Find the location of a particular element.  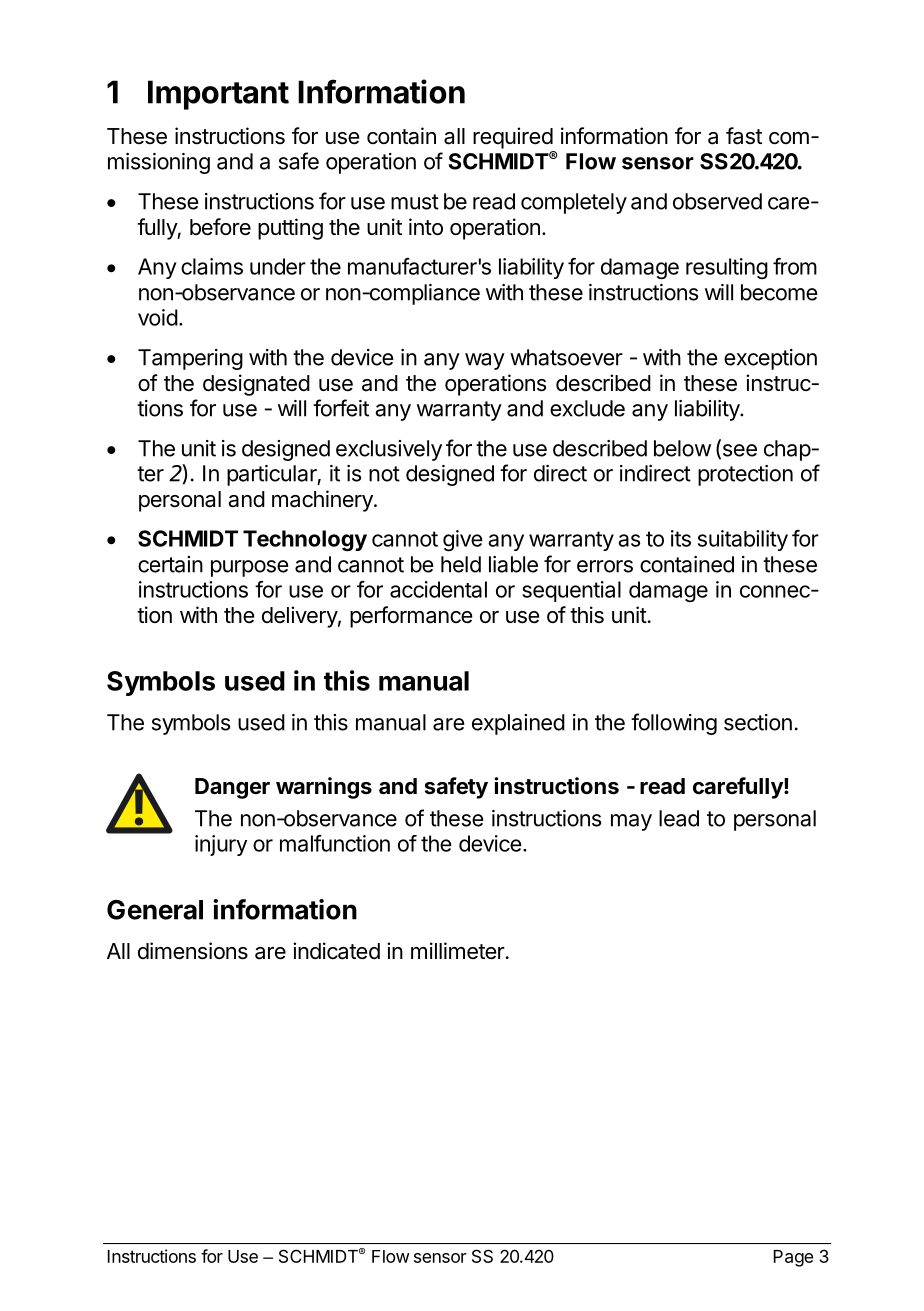

purpose is located at coordinates (250, 568).
